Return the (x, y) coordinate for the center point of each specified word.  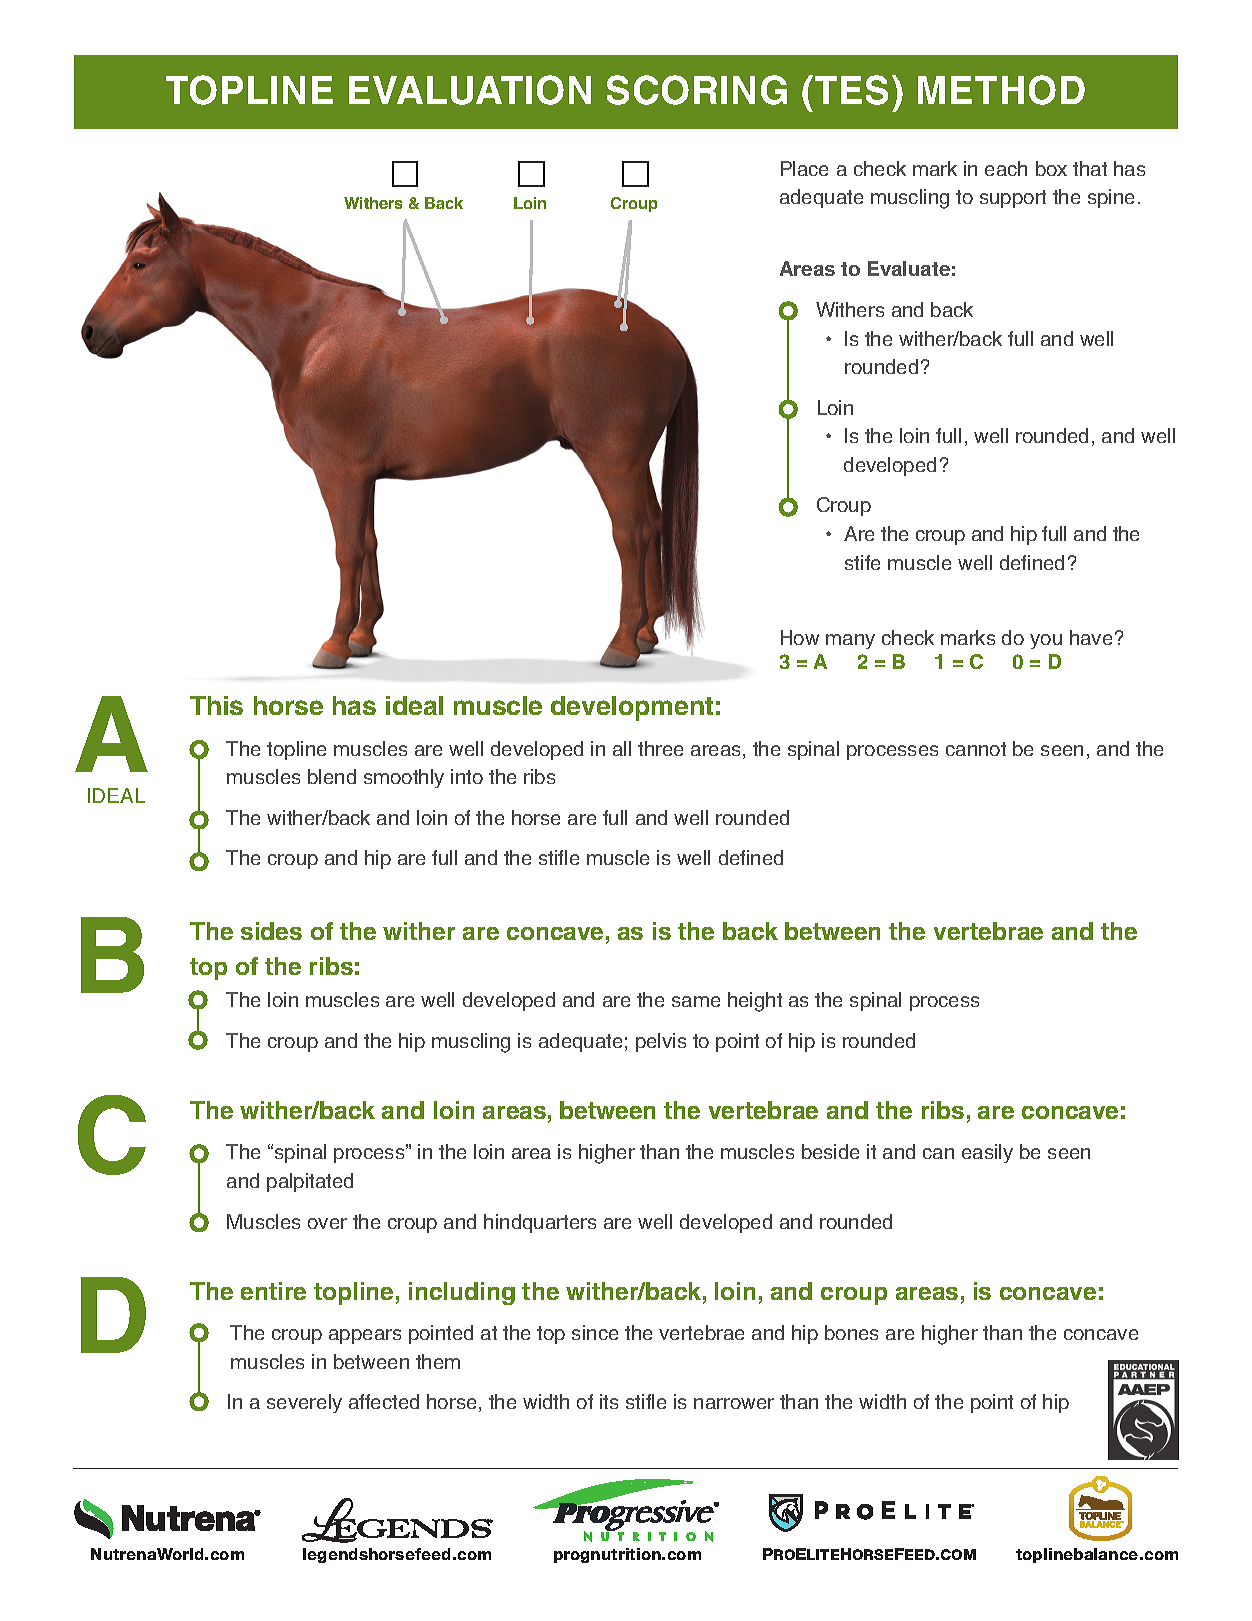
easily (987, 1153)
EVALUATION (470, 90)
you (1046, 641)
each (1006, 168)
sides (271, 931)
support (1013, 199)
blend (332, 776)
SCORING (697, 90)
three (660, 748)
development (632, 708)
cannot (976, 749)
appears (365, 1336)
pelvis (661, 1042)
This (216, 705)
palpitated (310, 1182)
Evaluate (909, 268)
